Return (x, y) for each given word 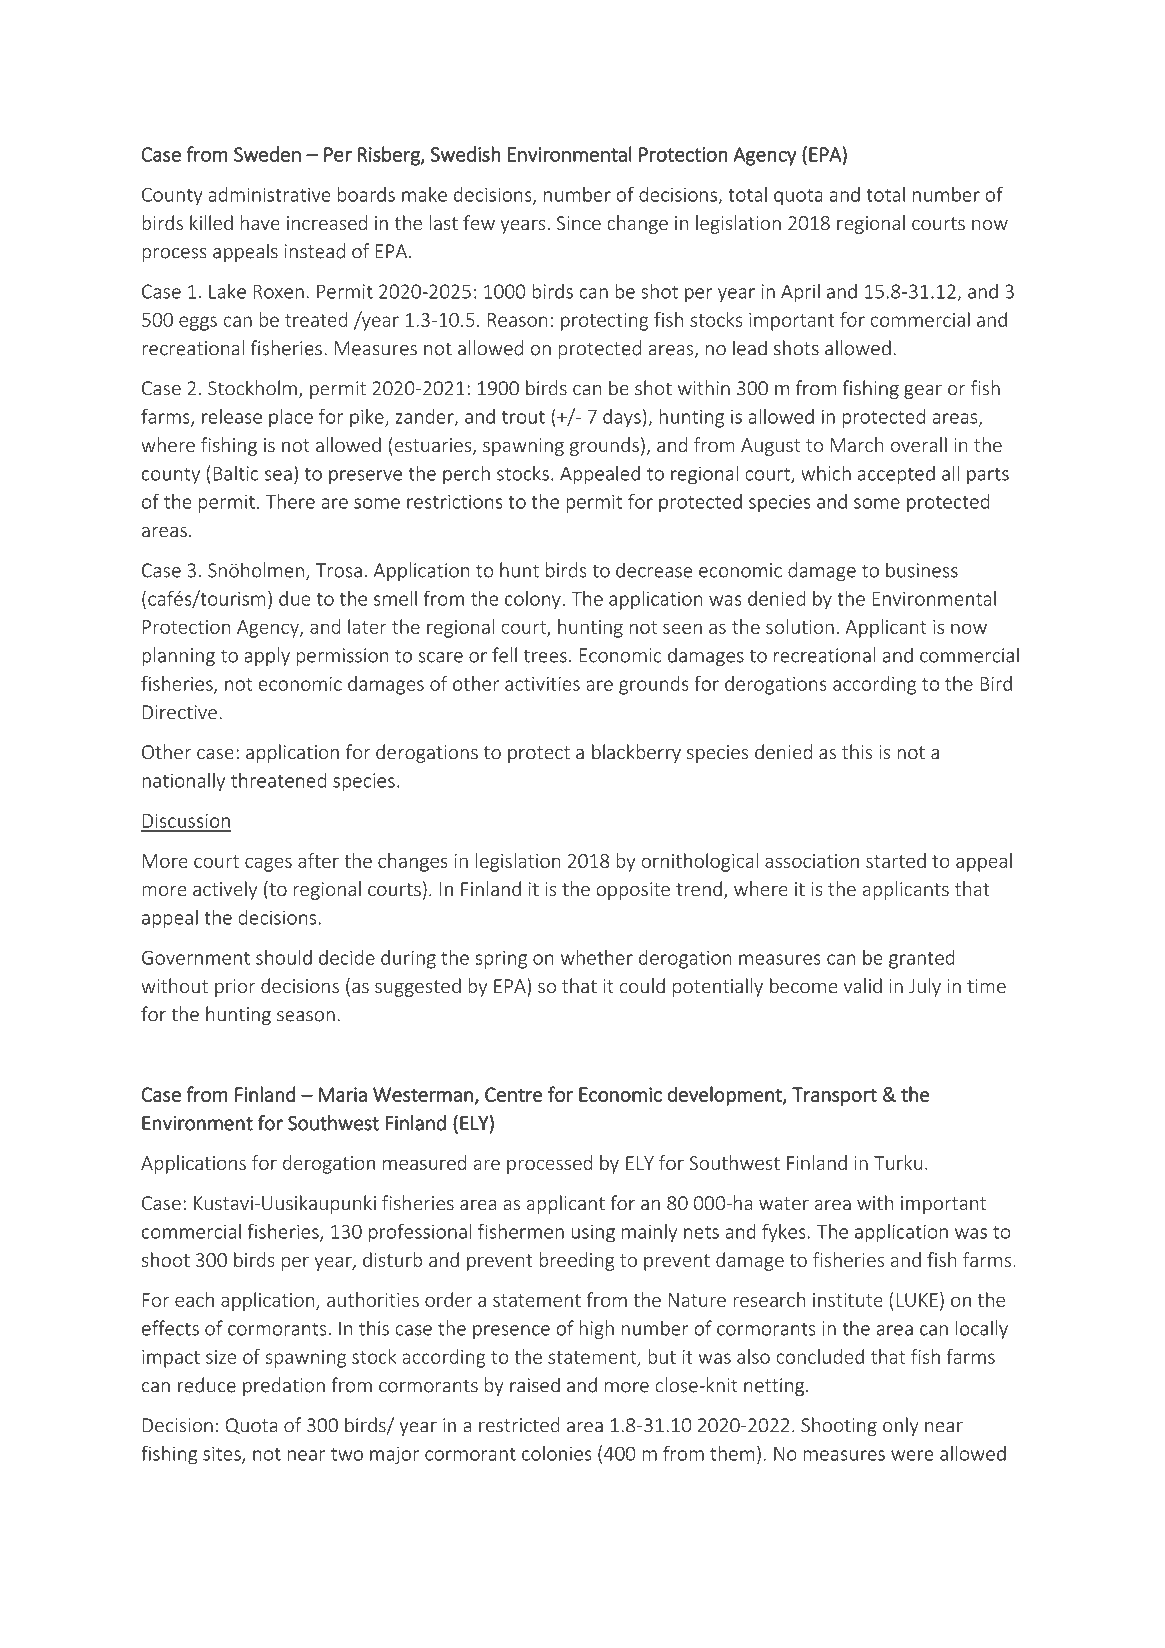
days (622, 418)
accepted (896, 475)
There (290, 501)
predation (284, 1386)
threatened (278, 780)
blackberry (636, 753)
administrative (269, 194)
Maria (343, 1094)
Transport (834, 1096)
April (800, 293)
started (896, 860)
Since (579, 223)
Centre (514, 1094)
